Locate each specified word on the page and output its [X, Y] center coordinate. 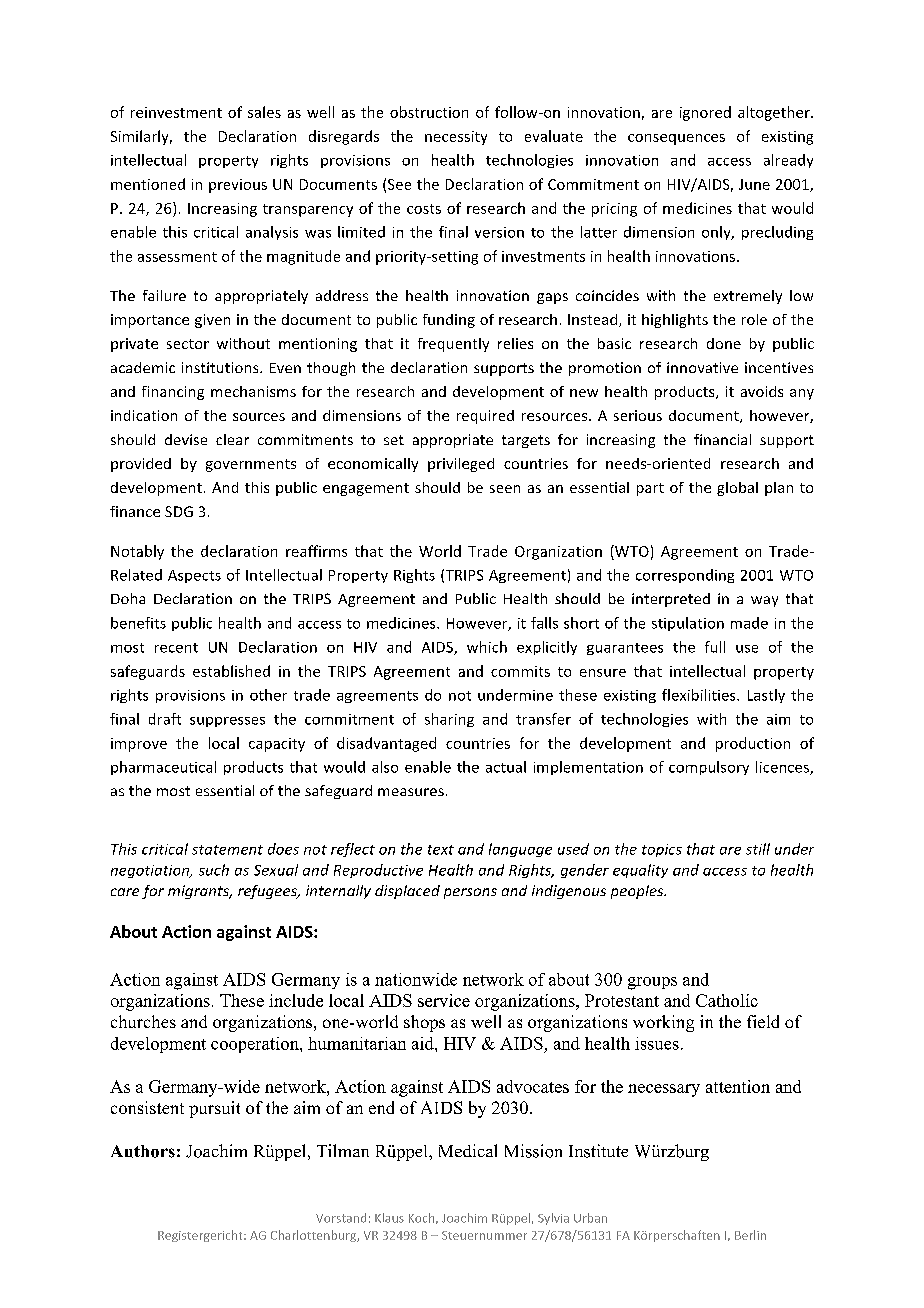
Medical [468, 1150]
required [485, 417]
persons [470, 893]
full [715, 647]
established [231, 671]
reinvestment [176, 112]
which [487, 647]
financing [173, 393]
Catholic [727, 1000]
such [214, 870]
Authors [143, 1151]
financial [722, 439]
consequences [676, 139]
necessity [456, 138]
